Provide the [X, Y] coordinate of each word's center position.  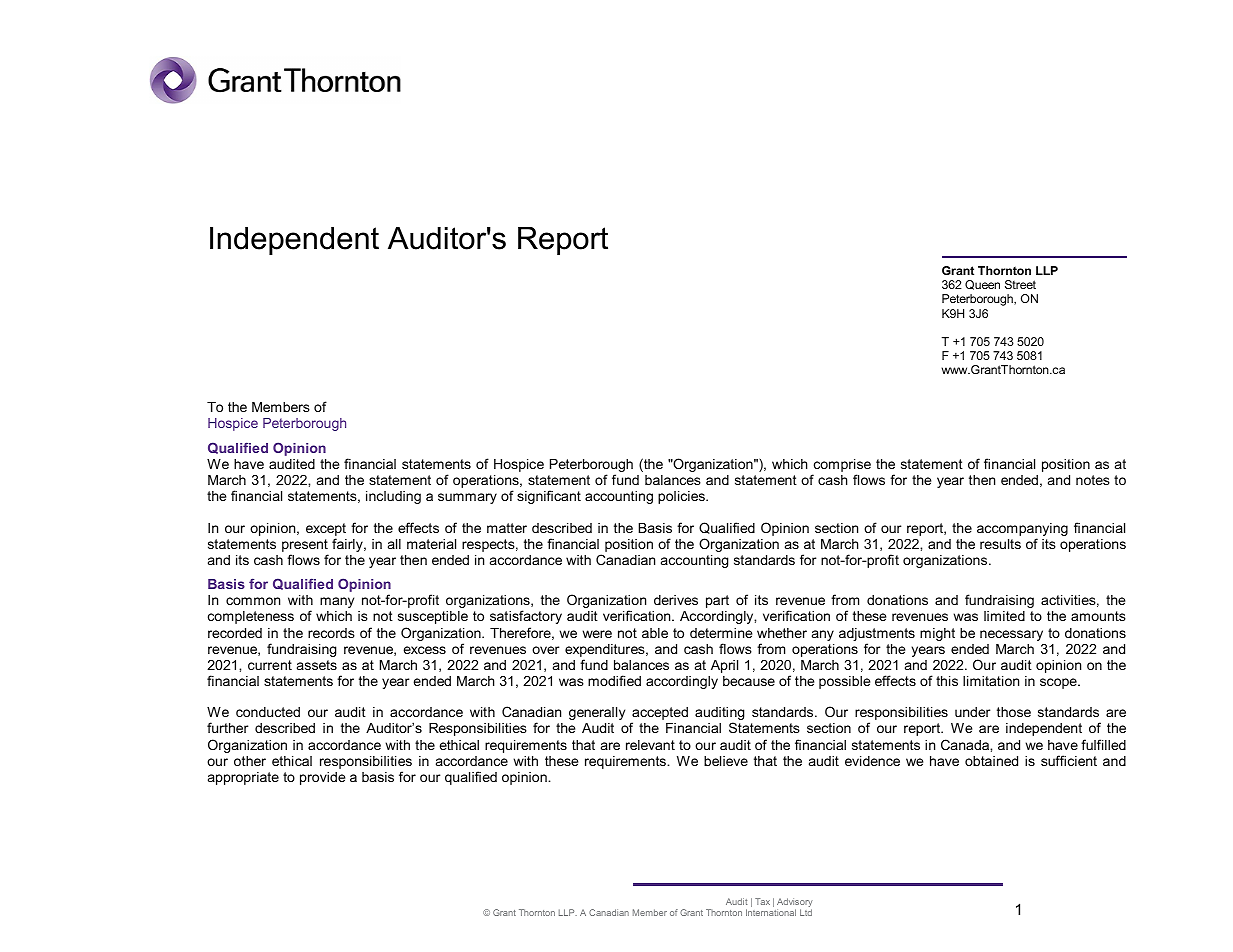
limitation [991, 681]
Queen [982, 285]
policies [682, 497]
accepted [659, 715]
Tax [762, 901]
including [393, 497]
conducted [268, 712]
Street [1020, 284]
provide [322, 778]
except [326, 531]
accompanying [1022, 531]
